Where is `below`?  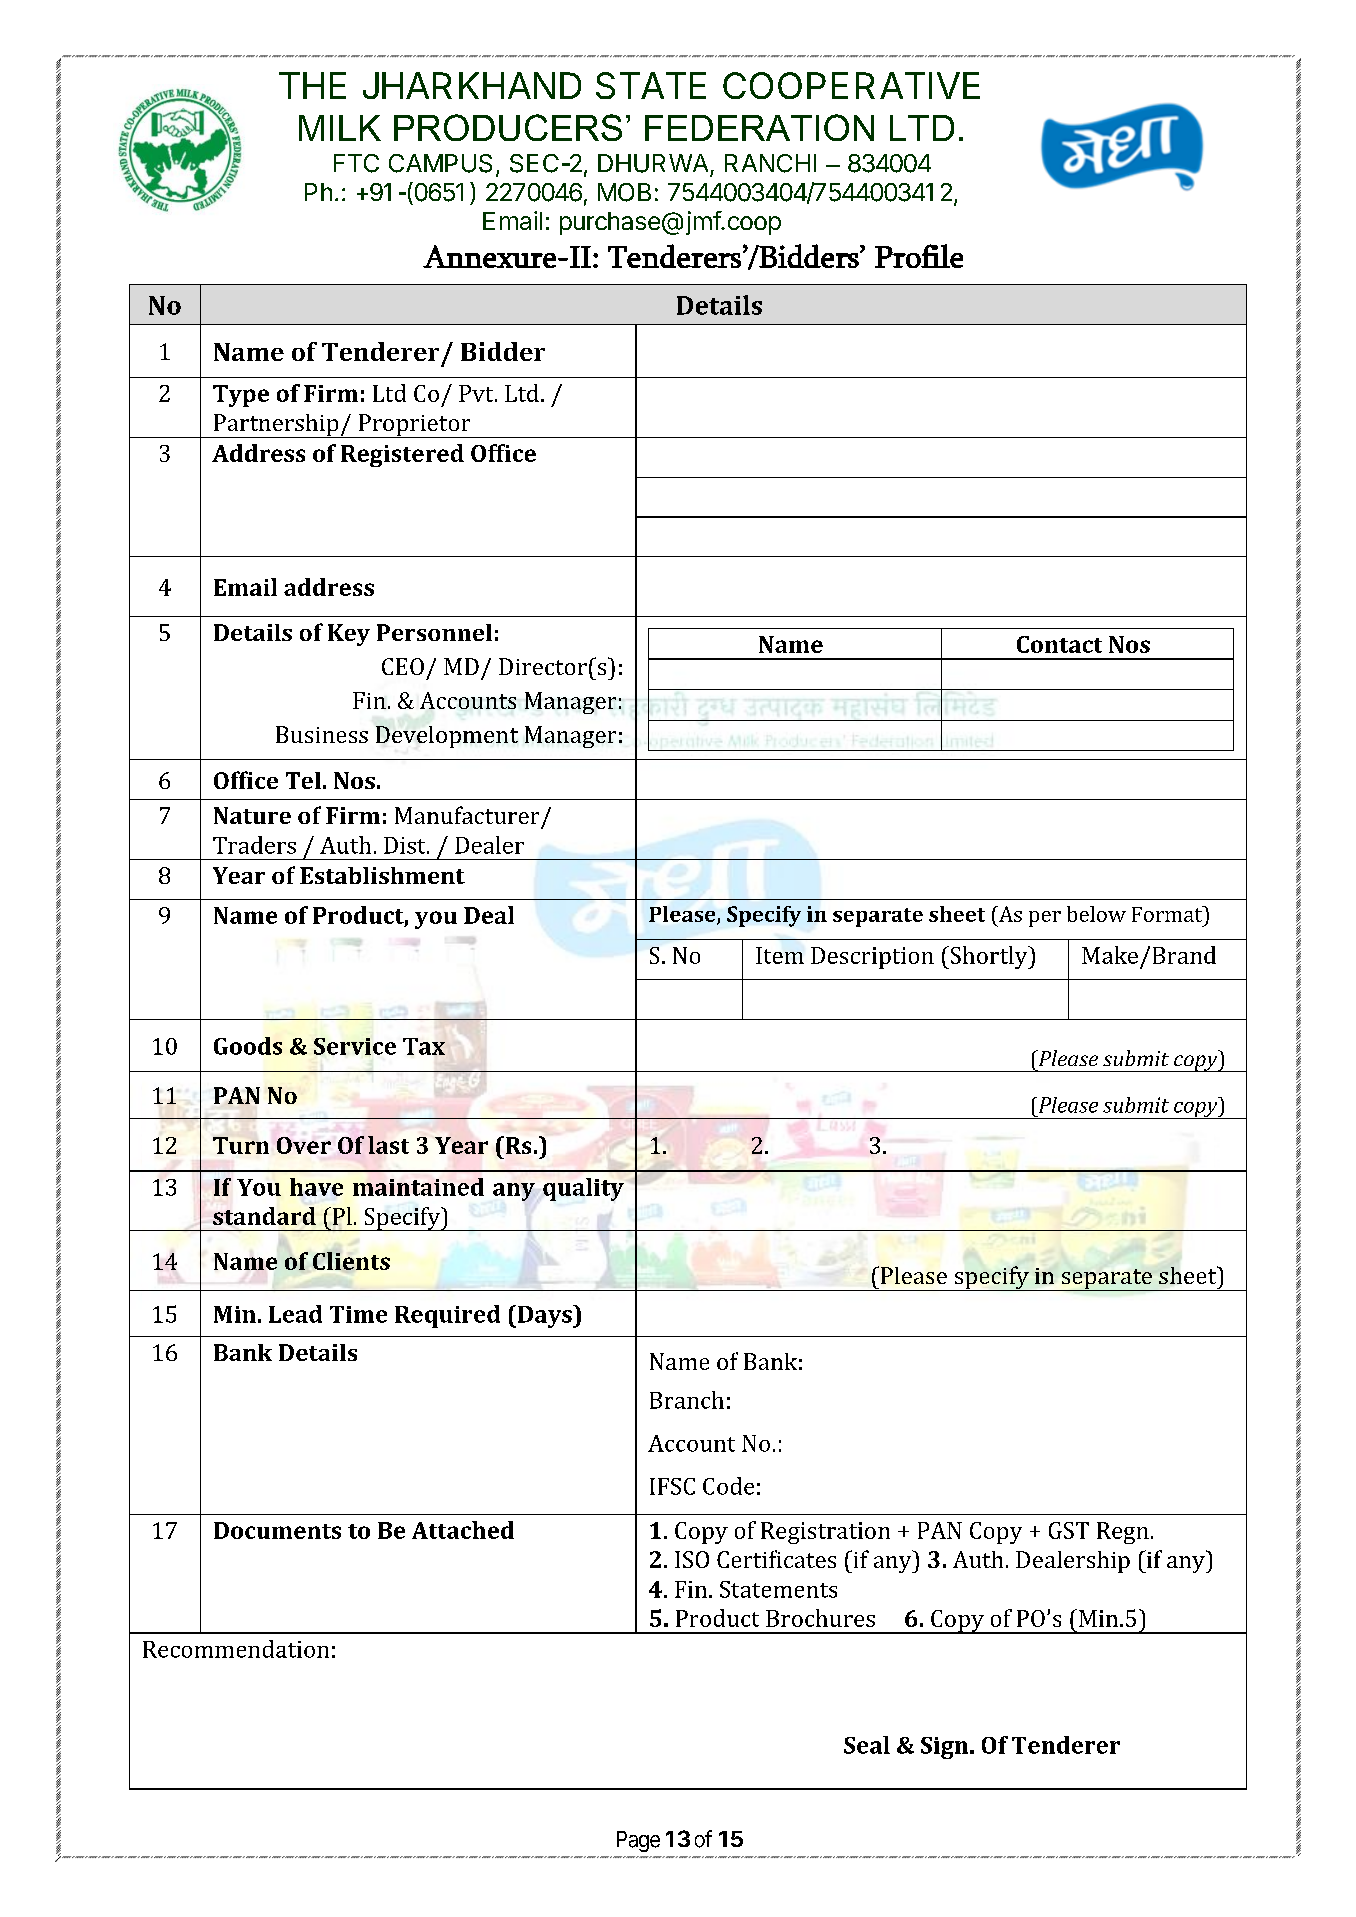
below is located at coordinates (1096, 914).
